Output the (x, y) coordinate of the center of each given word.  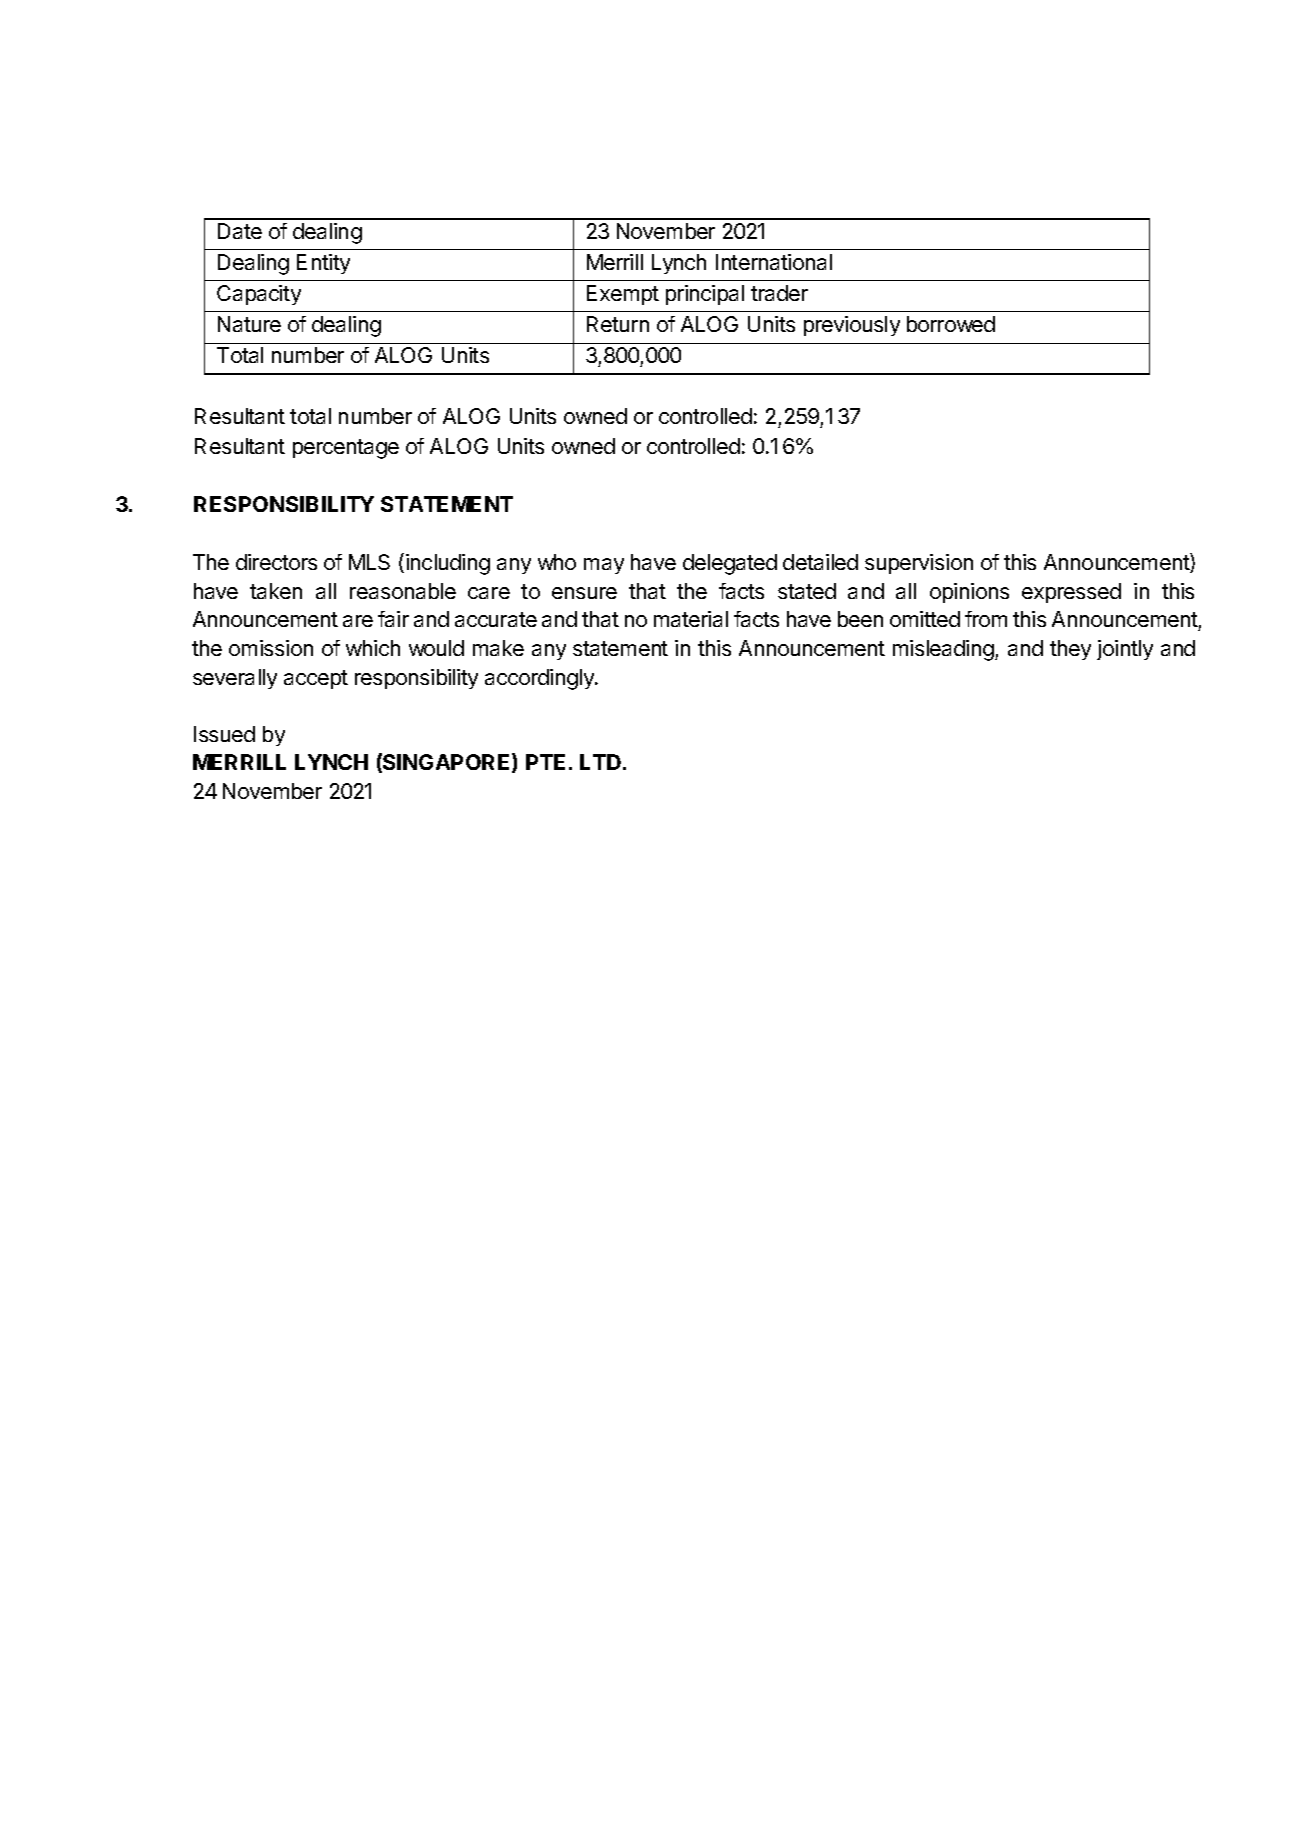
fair (393, 619)
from (986, 619)
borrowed (951, 324)
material (691, 619)
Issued (224, 734)
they (1070, 650)
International (774, 262)
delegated (730, 564)
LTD (602, 762)
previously (852, 326)
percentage (346, 449)
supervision (919, 564)
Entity (323, 264)
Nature (249, 324)
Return (618, 324)
